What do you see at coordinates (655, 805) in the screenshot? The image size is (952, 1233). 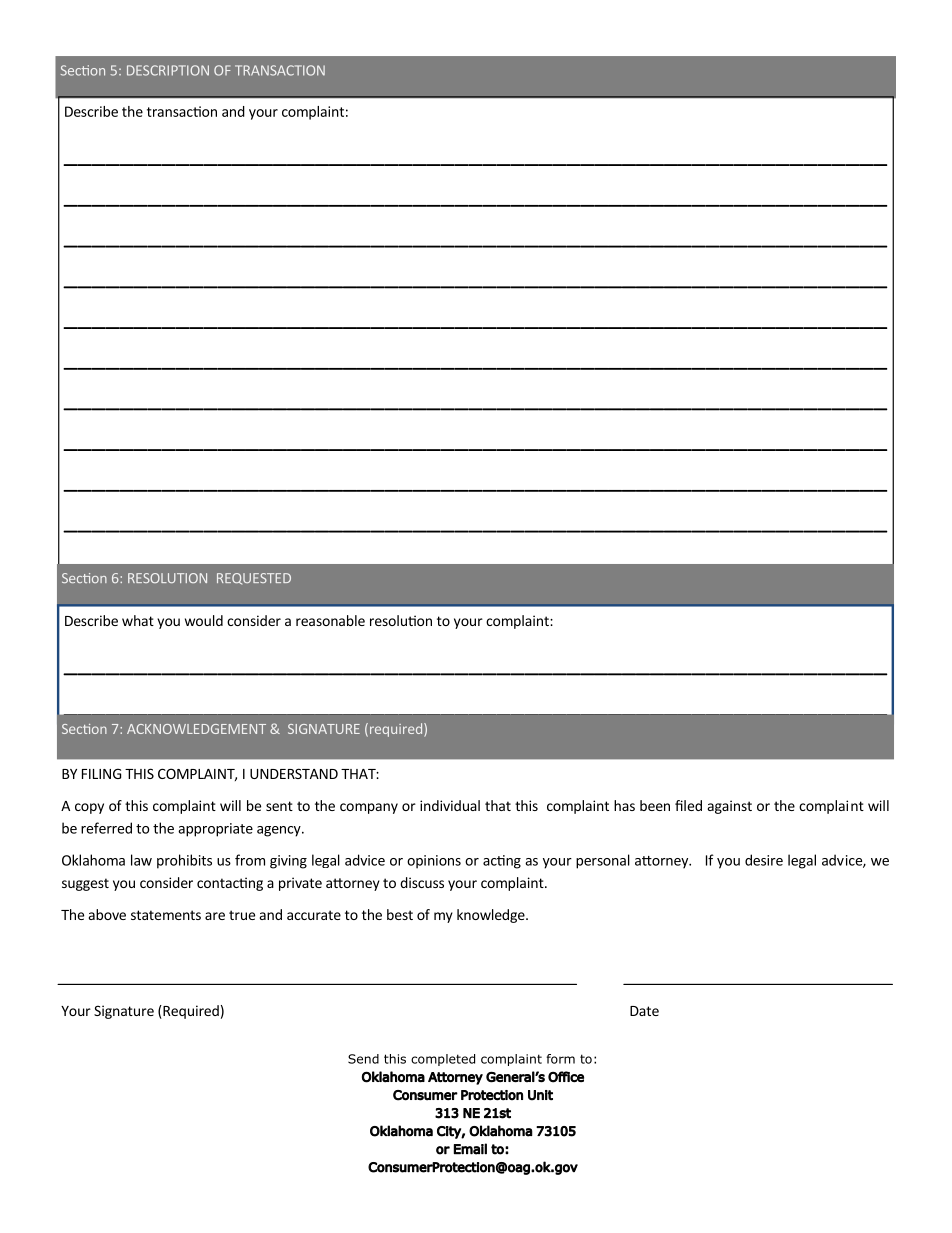 I see `been` at bounding box center [655, 805].
